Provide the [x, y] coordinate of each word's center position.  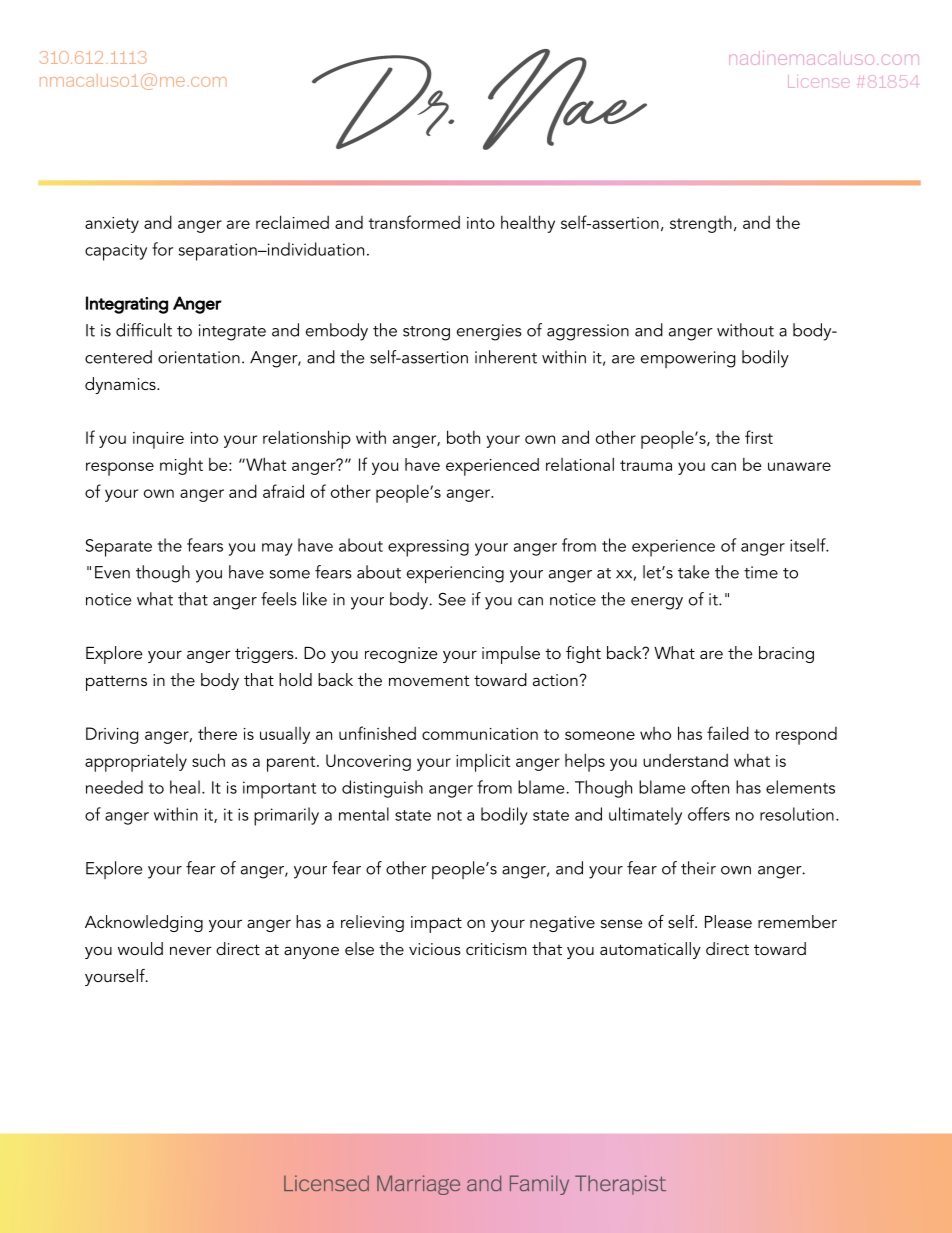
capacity [116, 252]
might [181, 466]
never [191, 950]
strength [701, 224]
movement [429, 680]
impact [436, 924]
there [217, 733]
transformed [414, 222]
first [759, 437]
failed [728, 733]
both [463, 437]
